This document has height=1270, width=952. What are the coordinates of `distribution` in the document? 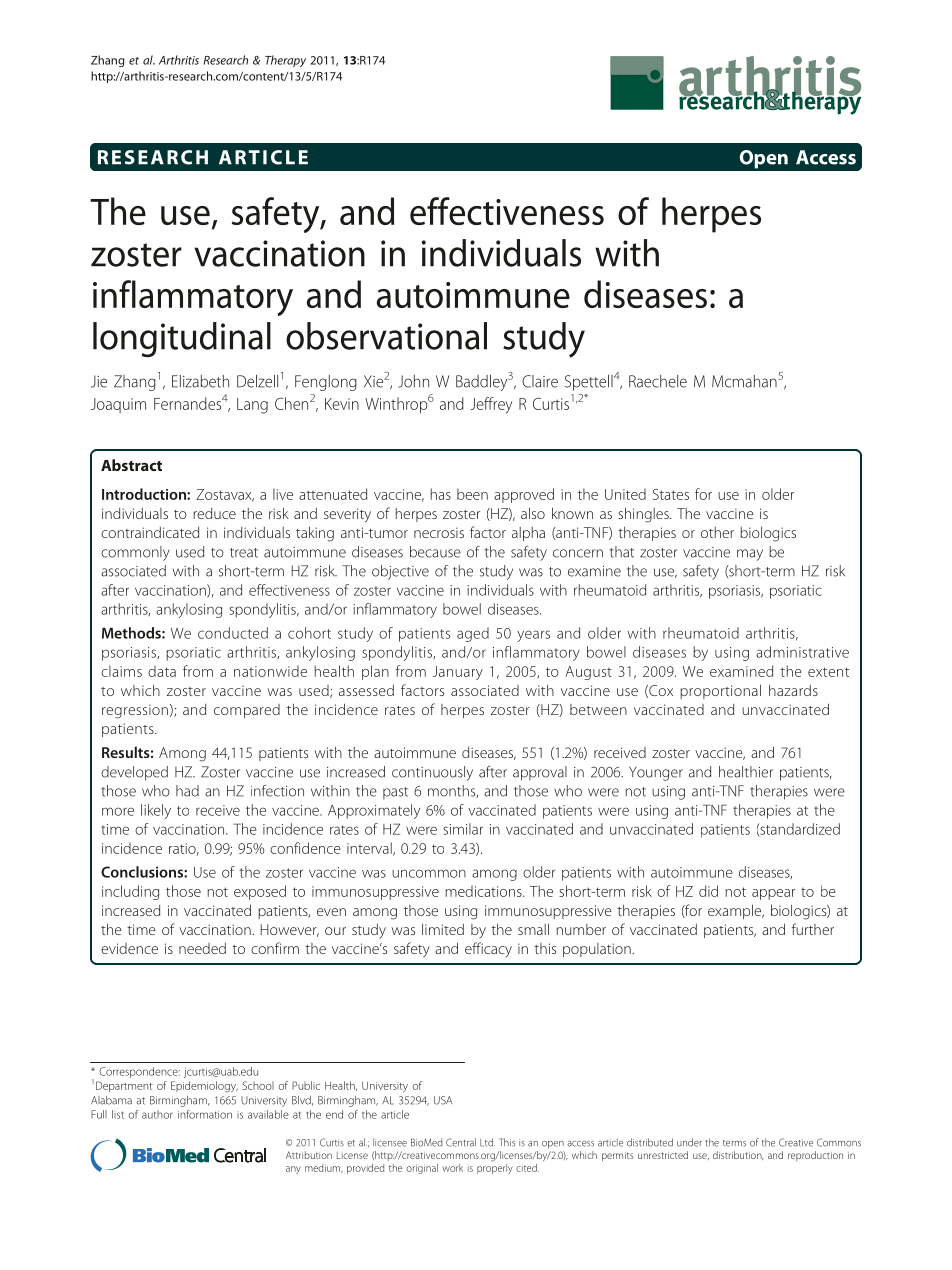 It's located at (738, 1155).
